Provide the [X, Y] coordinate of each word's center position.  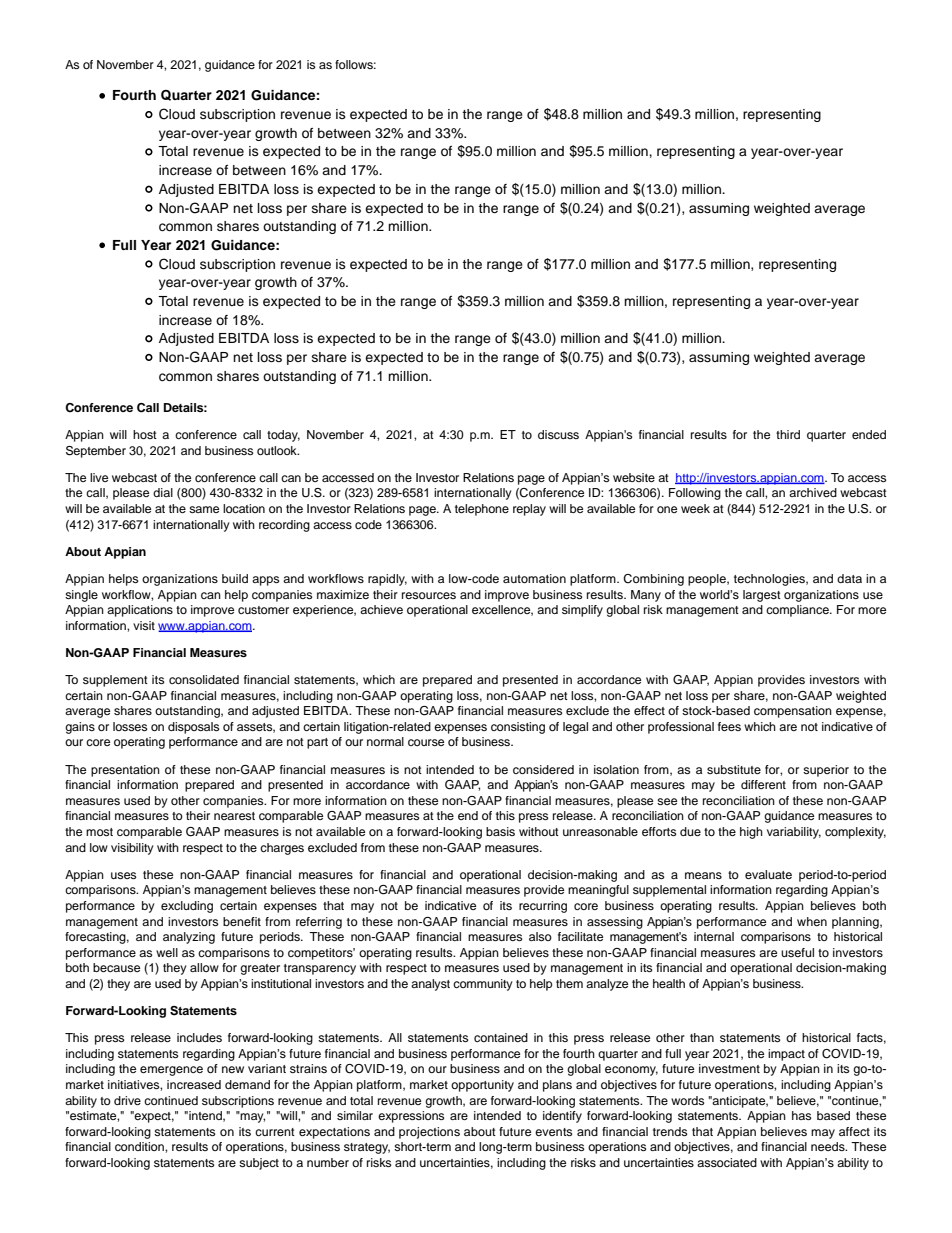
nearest [234, 816]
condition [140, 1146]
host [145, 434]
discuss [558, 434]
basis [500, 831]
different [763, 784]
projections [429, 1133]
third [788, 434]
